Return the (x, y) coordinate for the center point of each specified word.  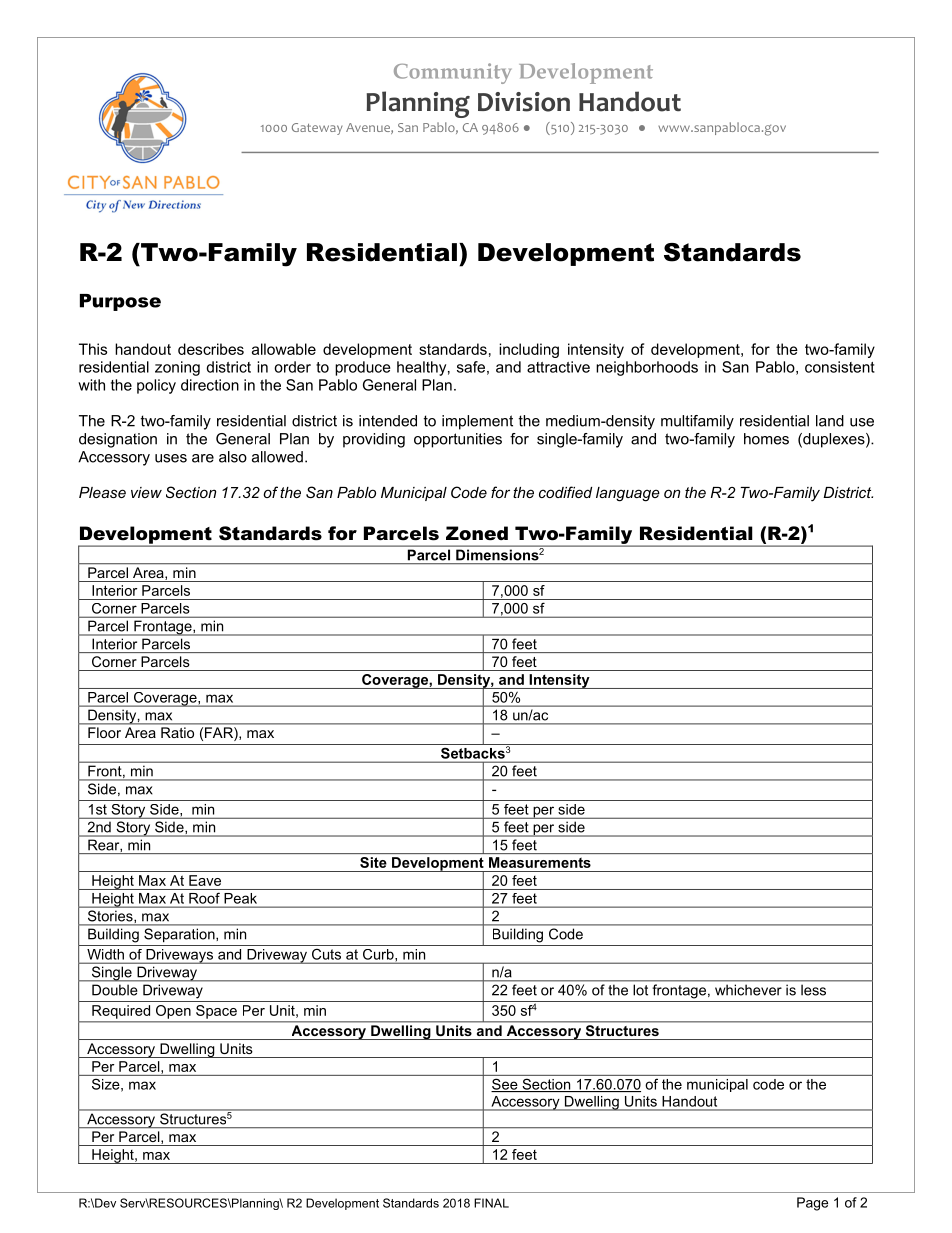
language (628, 494)
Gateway (317, 129)
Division (524, 102)
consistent (840, 367)
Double (114, 990)
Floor (104, 732)
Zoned (477, 533)
